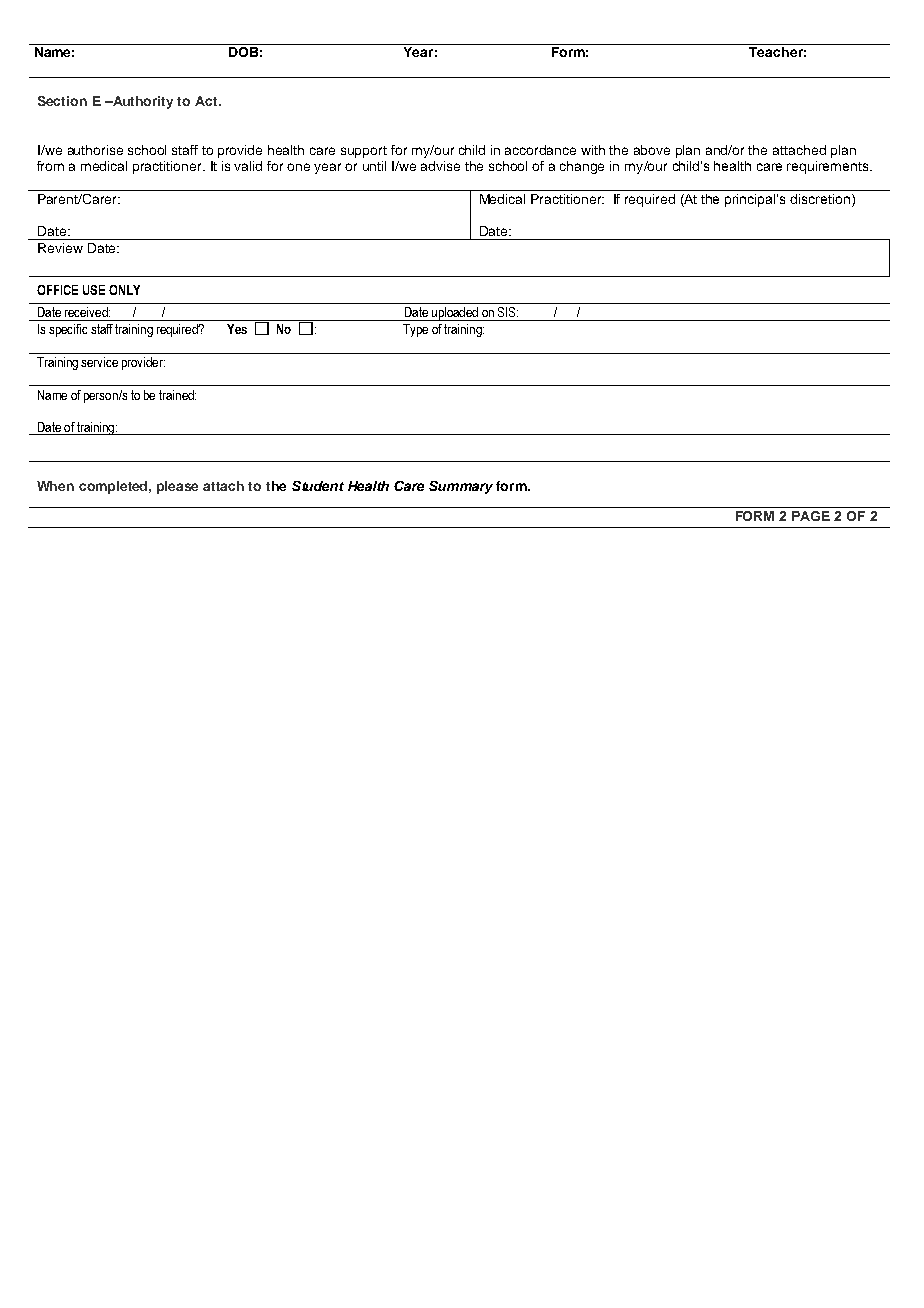 The height and width of the document is (1308, 924). Describe the element at coordinates (177, 487) in the document. I see `please` at that location.
